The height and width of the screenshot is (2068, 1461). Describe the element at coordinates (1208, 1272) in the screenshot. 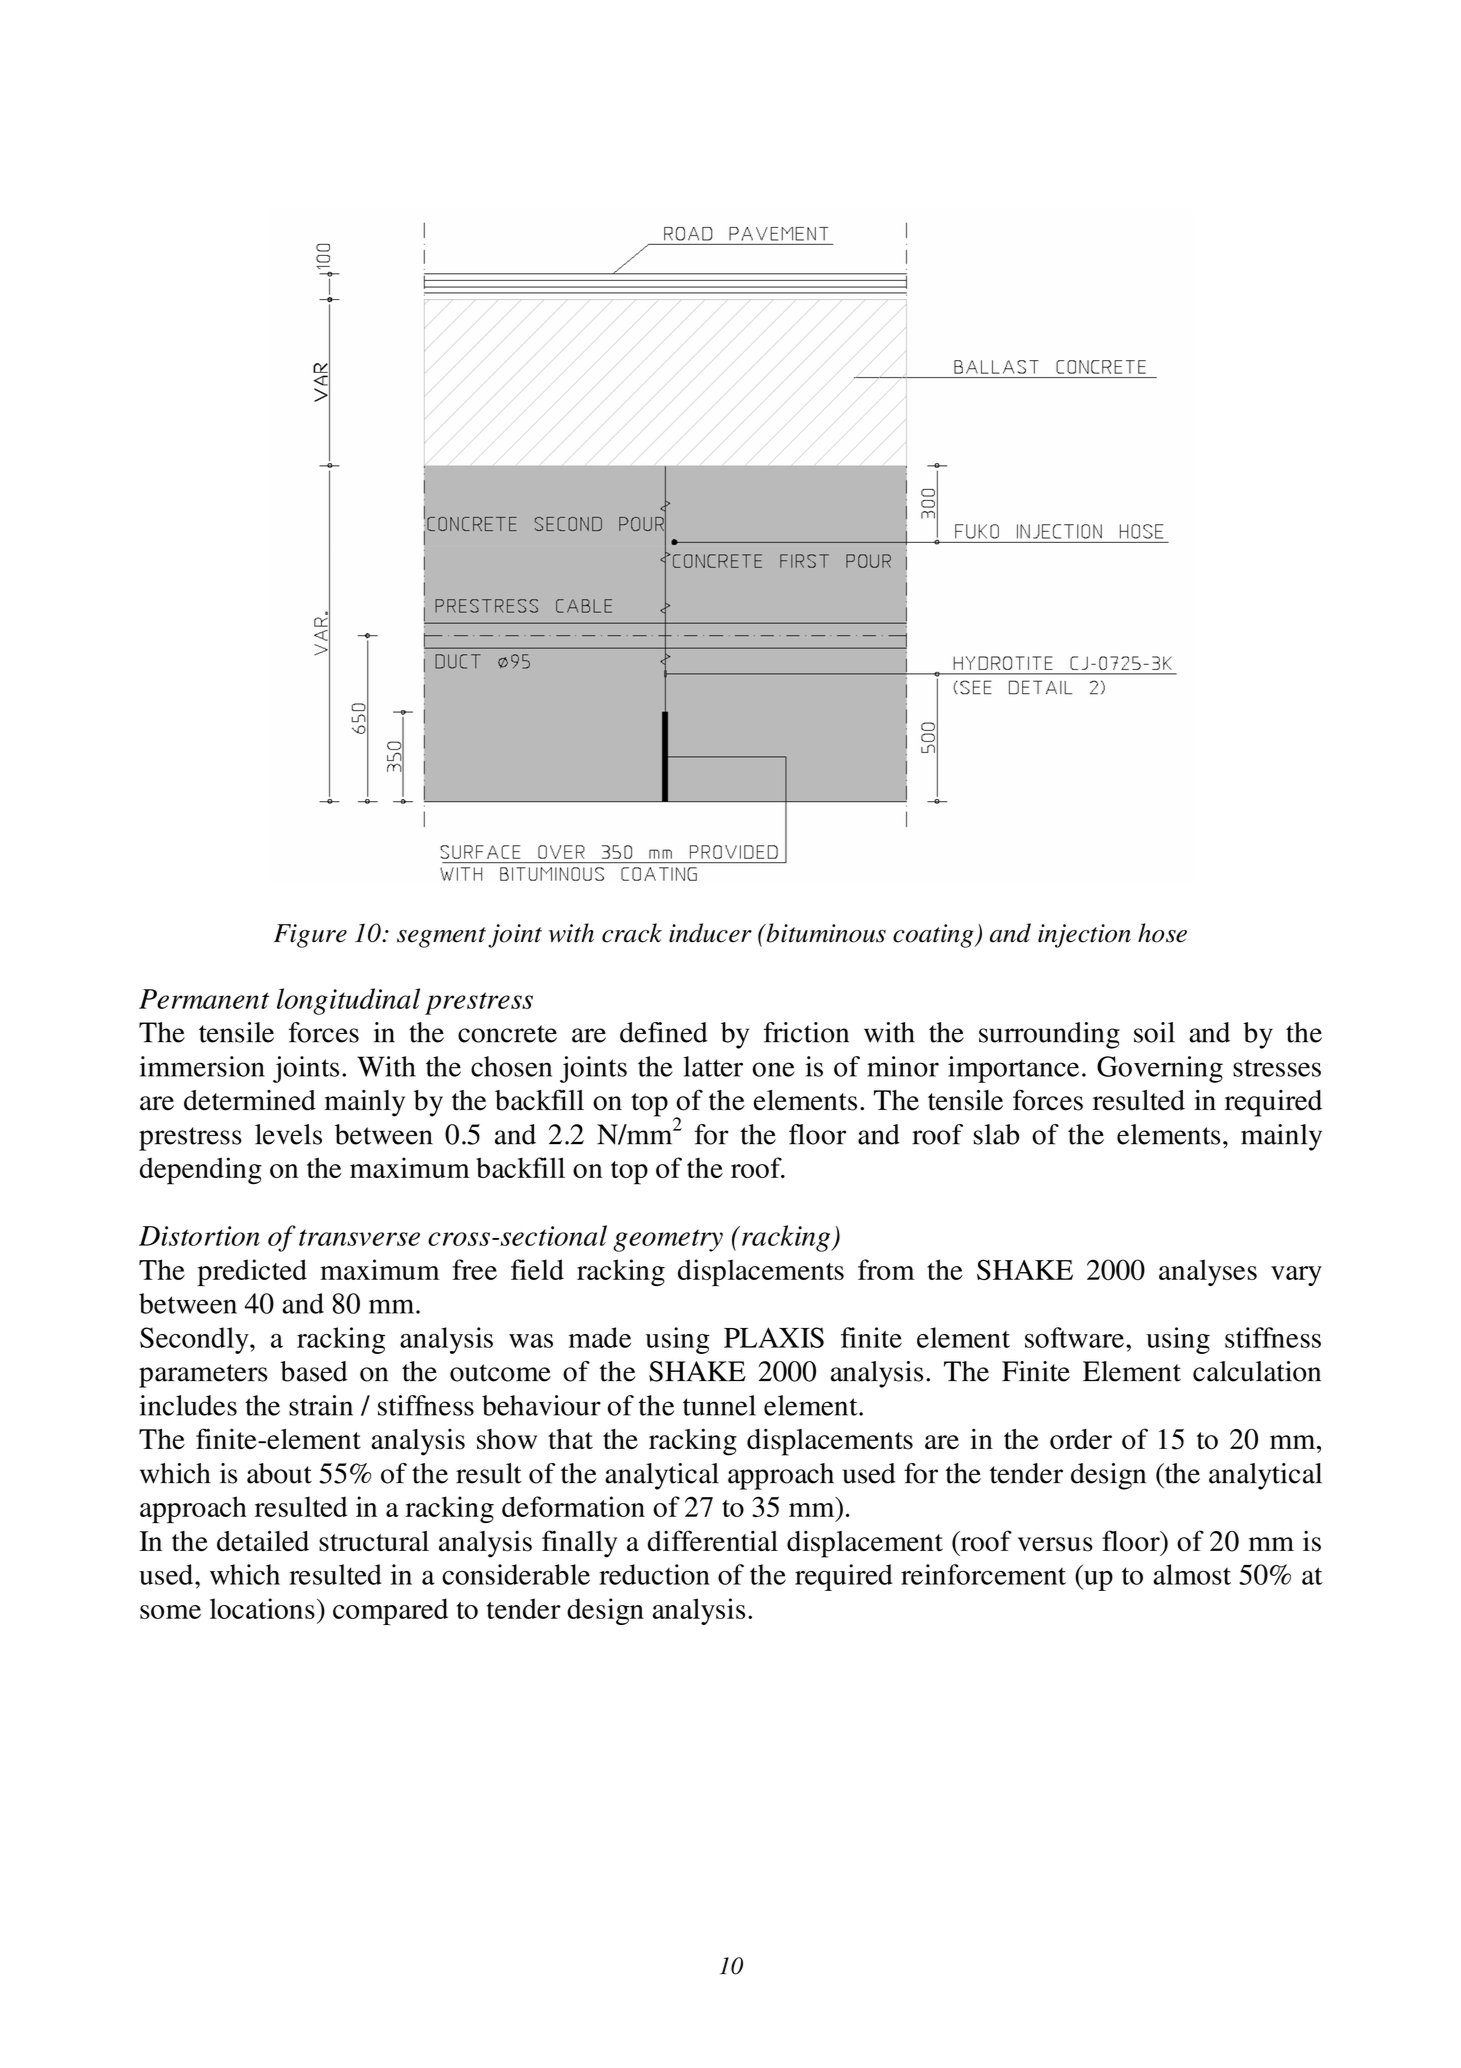

I see `analyses` at that location.
